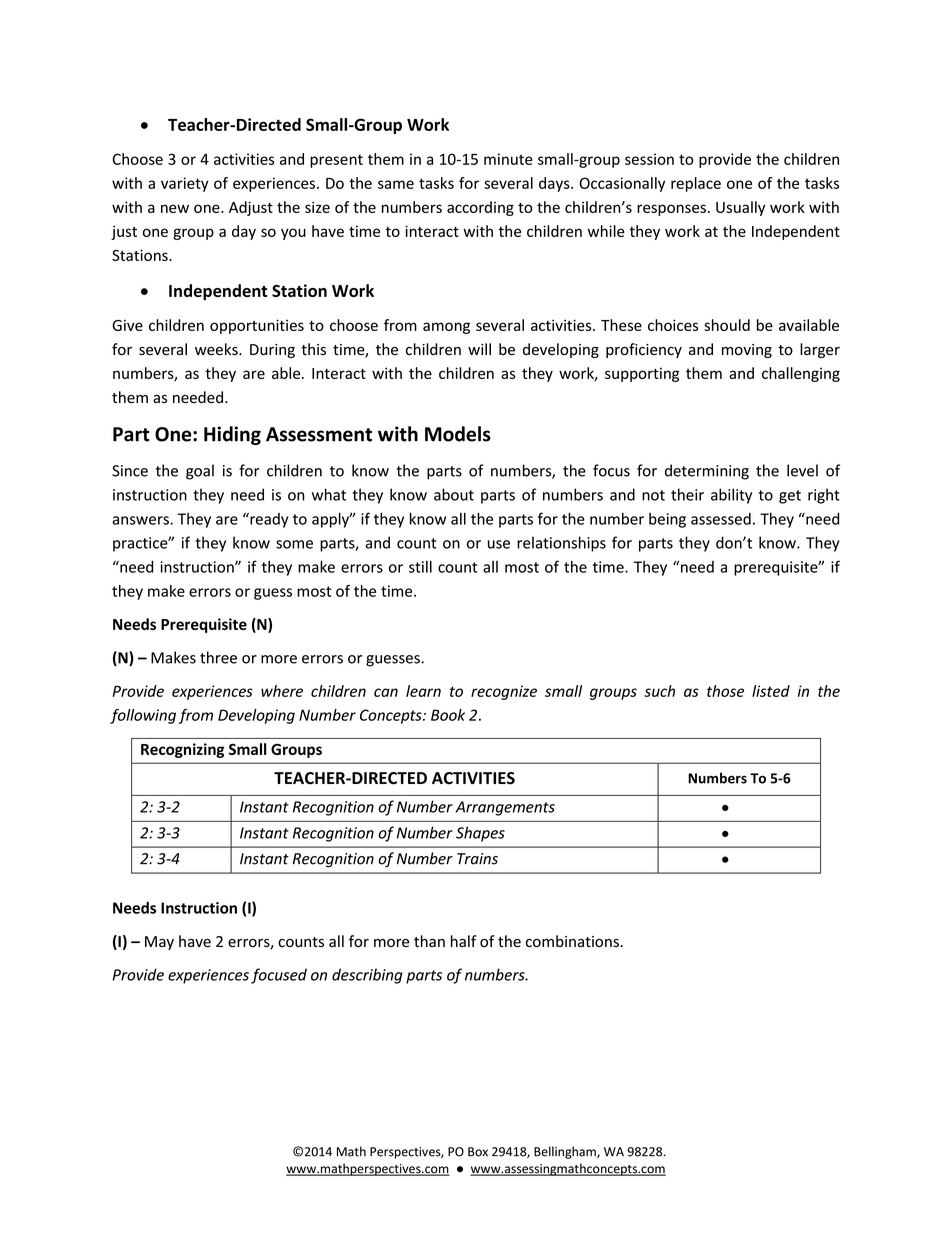 This image has height=1233, width=952. Describe the element at coordinates (218, 657) in the image. I see `three` at that location.
